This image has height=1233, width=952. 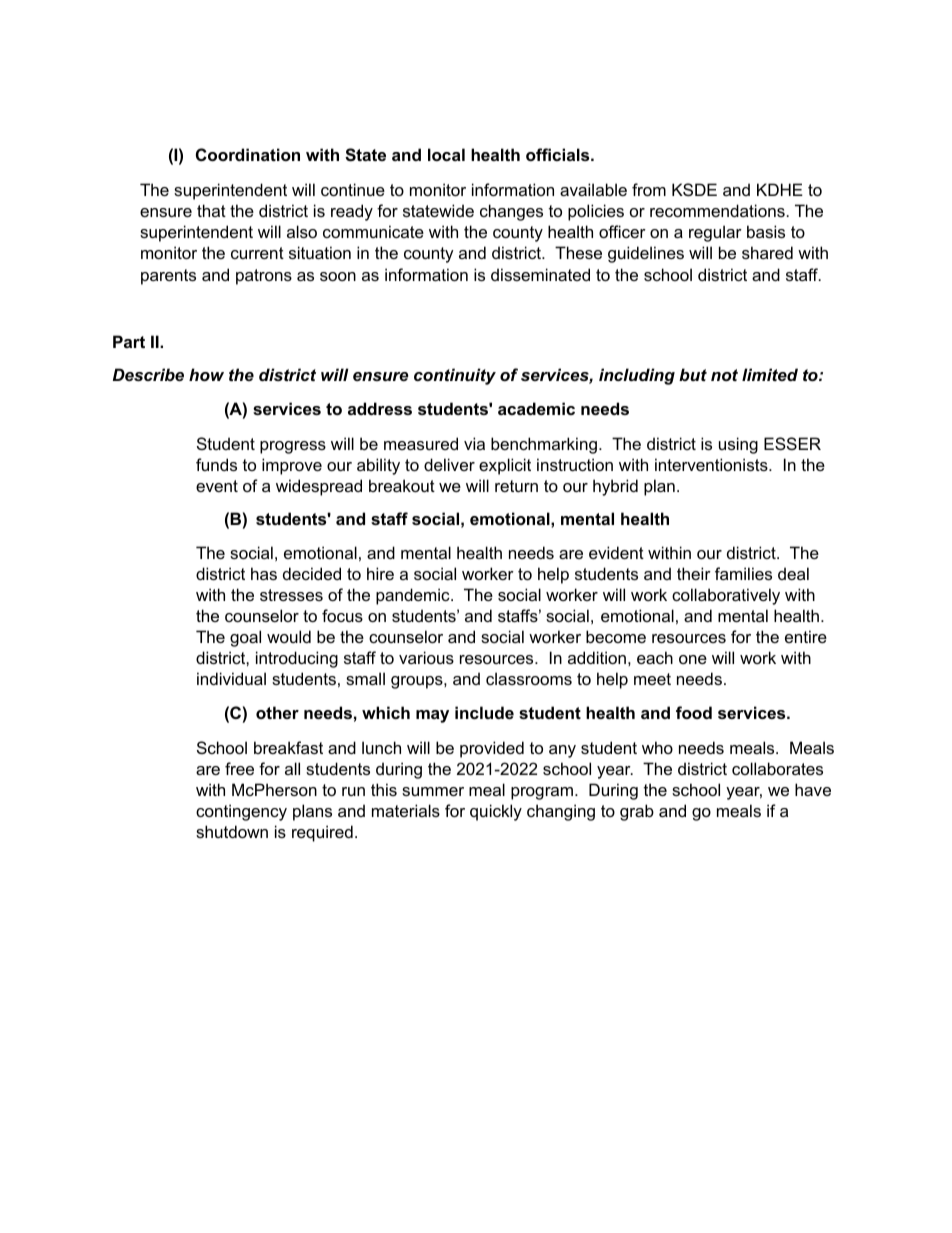 I want to click on recommendations, so click(x=717, y=210).
